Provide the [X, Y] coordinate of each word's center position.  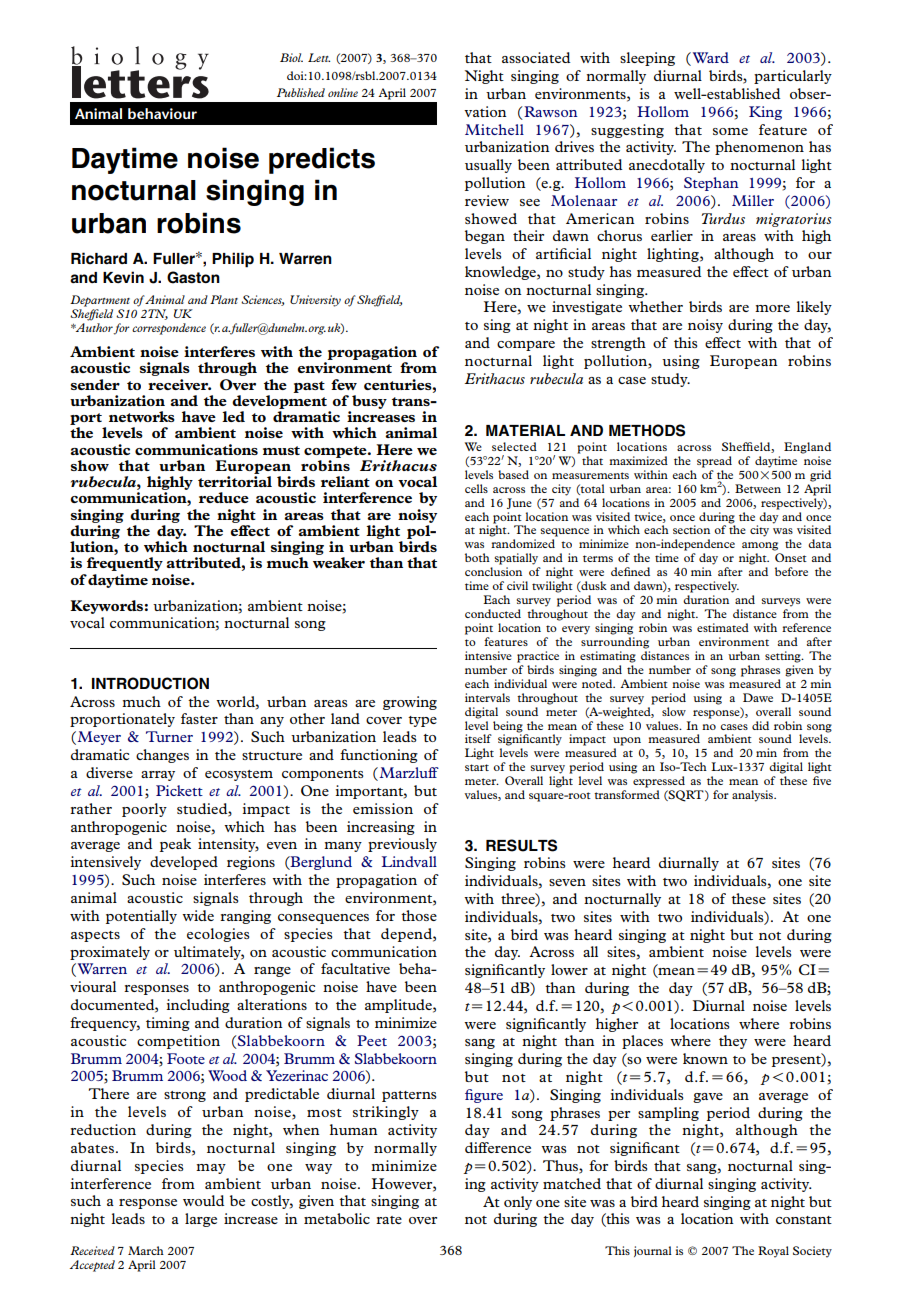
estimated [723, 627]
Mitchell [494, 129]
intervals [487, 697]
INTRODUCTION [150, 683]
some [730, 131]
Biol [291, 57]
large [201, 1220]
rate [389, 1220]
